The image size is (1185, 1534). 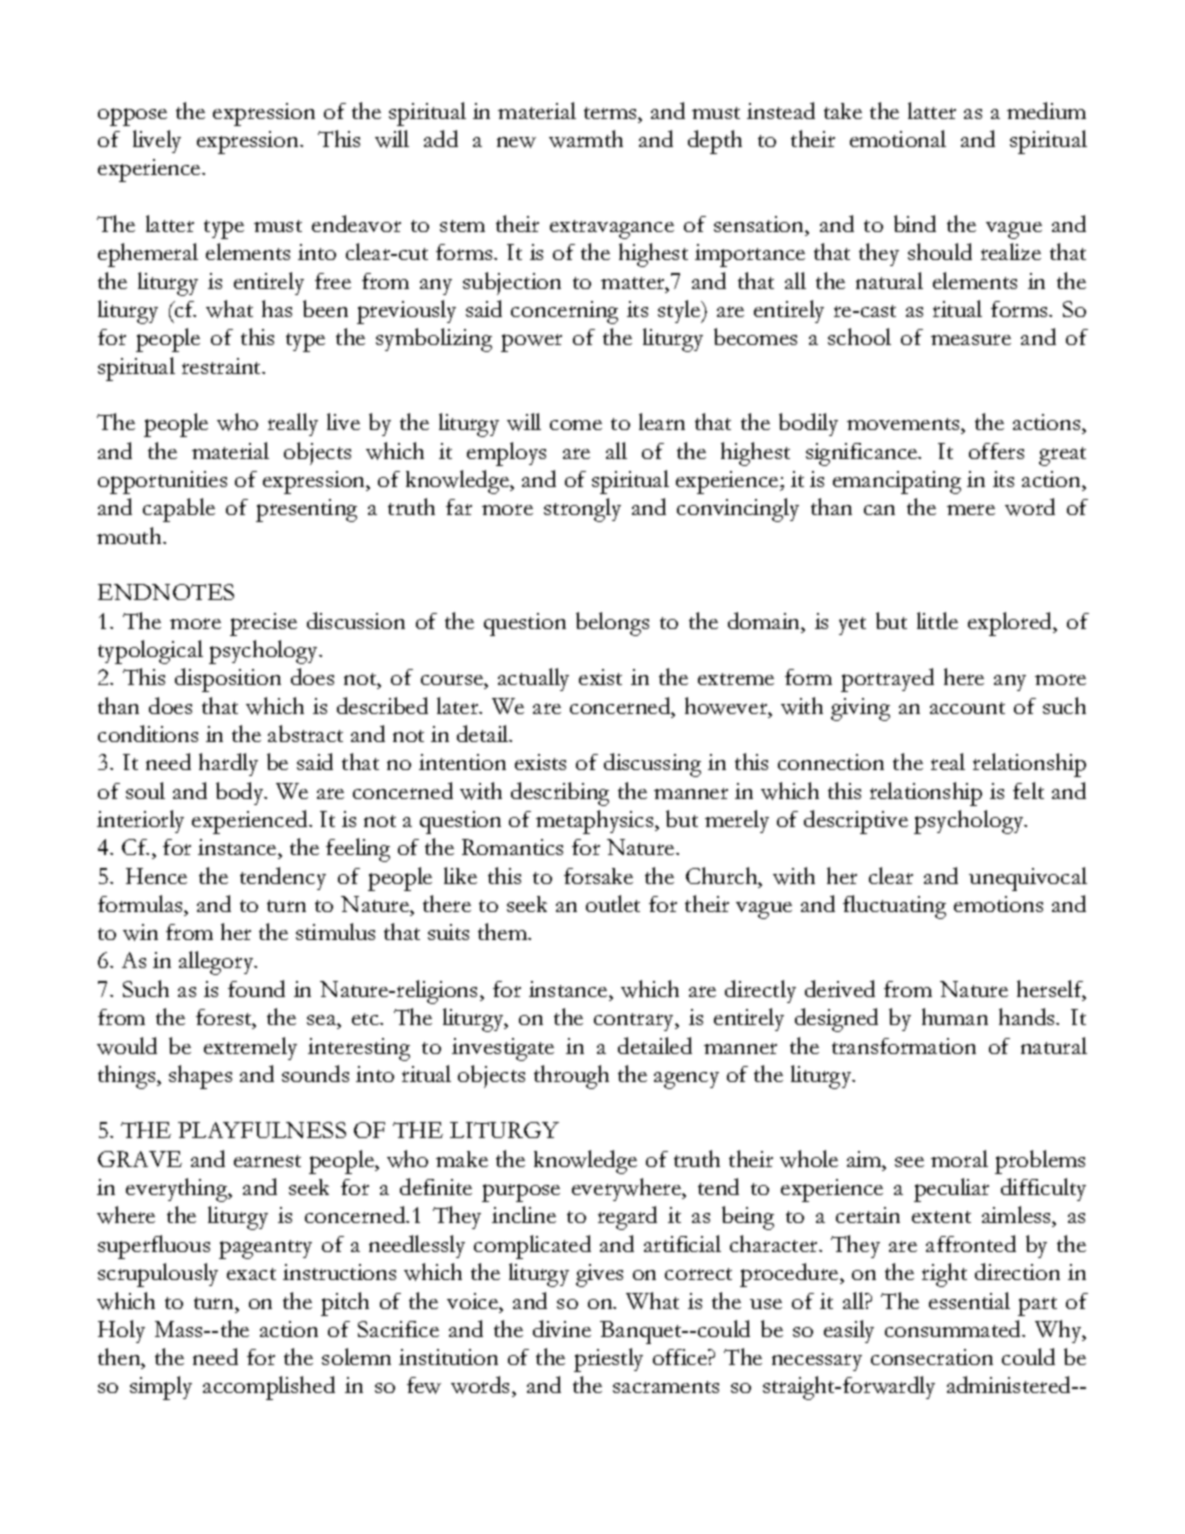 I want to click on hardly, so click(x=228, y=764).
